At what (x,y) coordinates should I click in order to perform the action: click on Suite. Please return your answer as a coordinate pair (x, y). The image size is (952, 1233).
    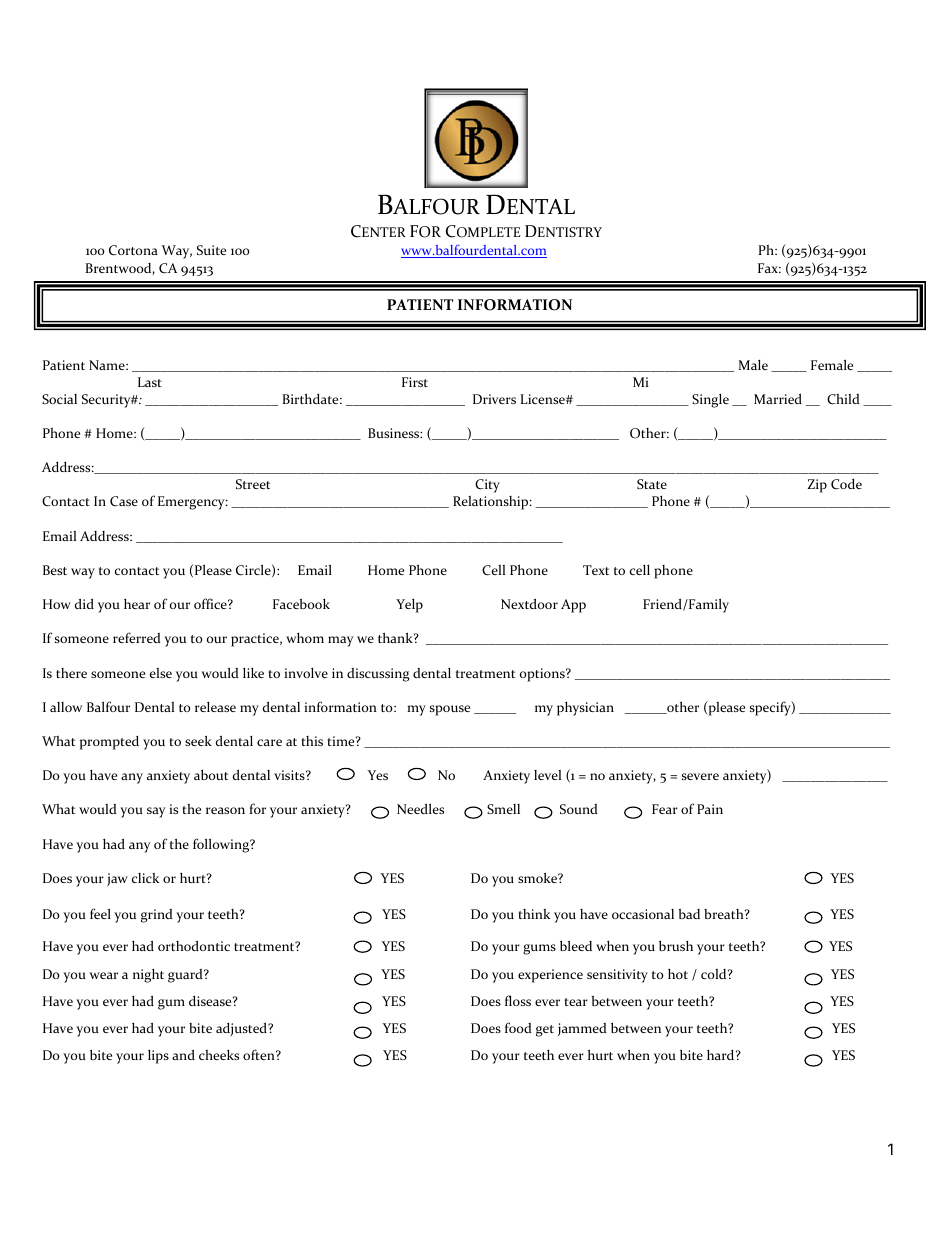
    Looking at the image, I should click on (211, 250).
